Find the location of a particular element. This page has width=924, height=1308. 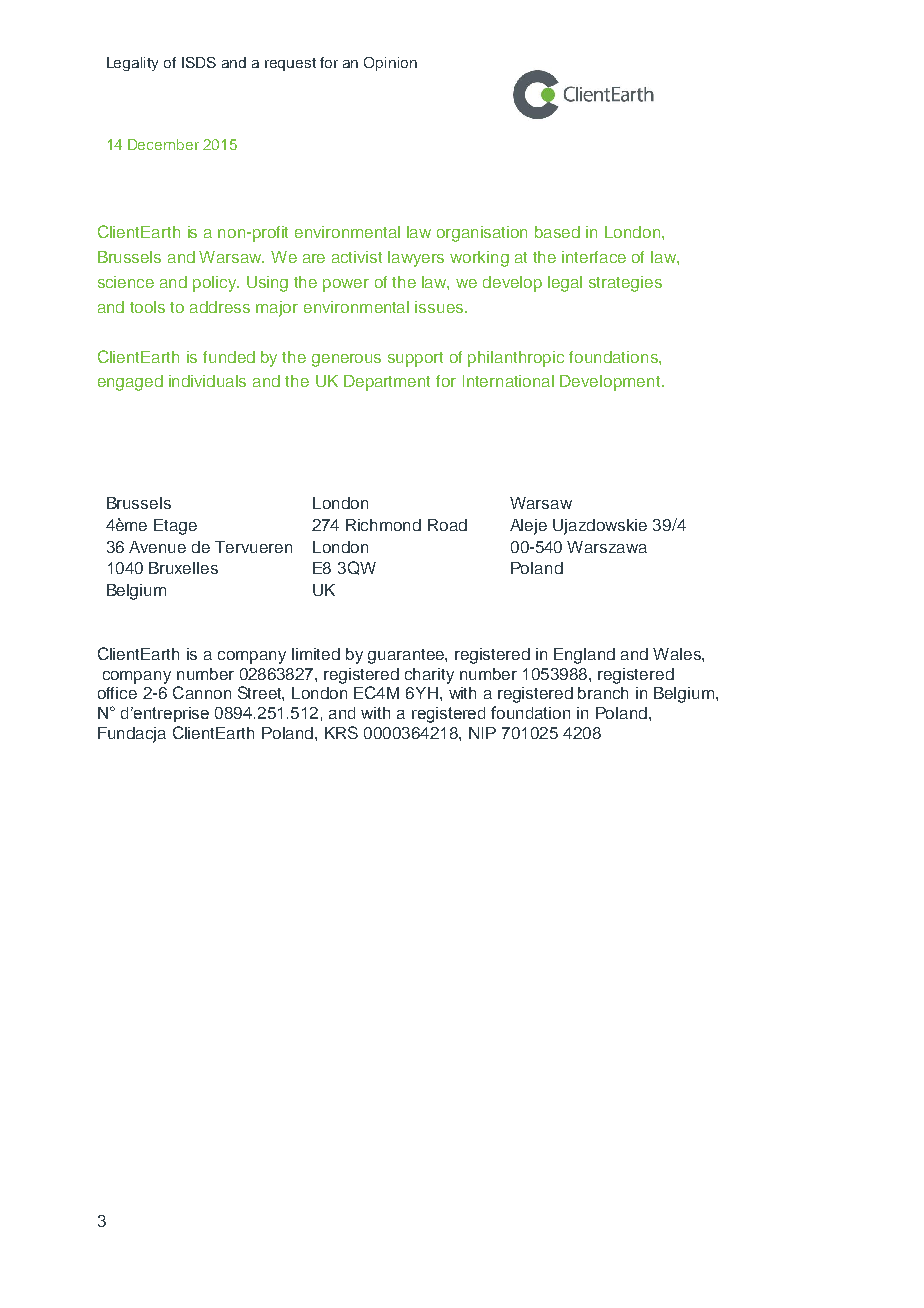

Opinion is located at coordinates (390, 64).
